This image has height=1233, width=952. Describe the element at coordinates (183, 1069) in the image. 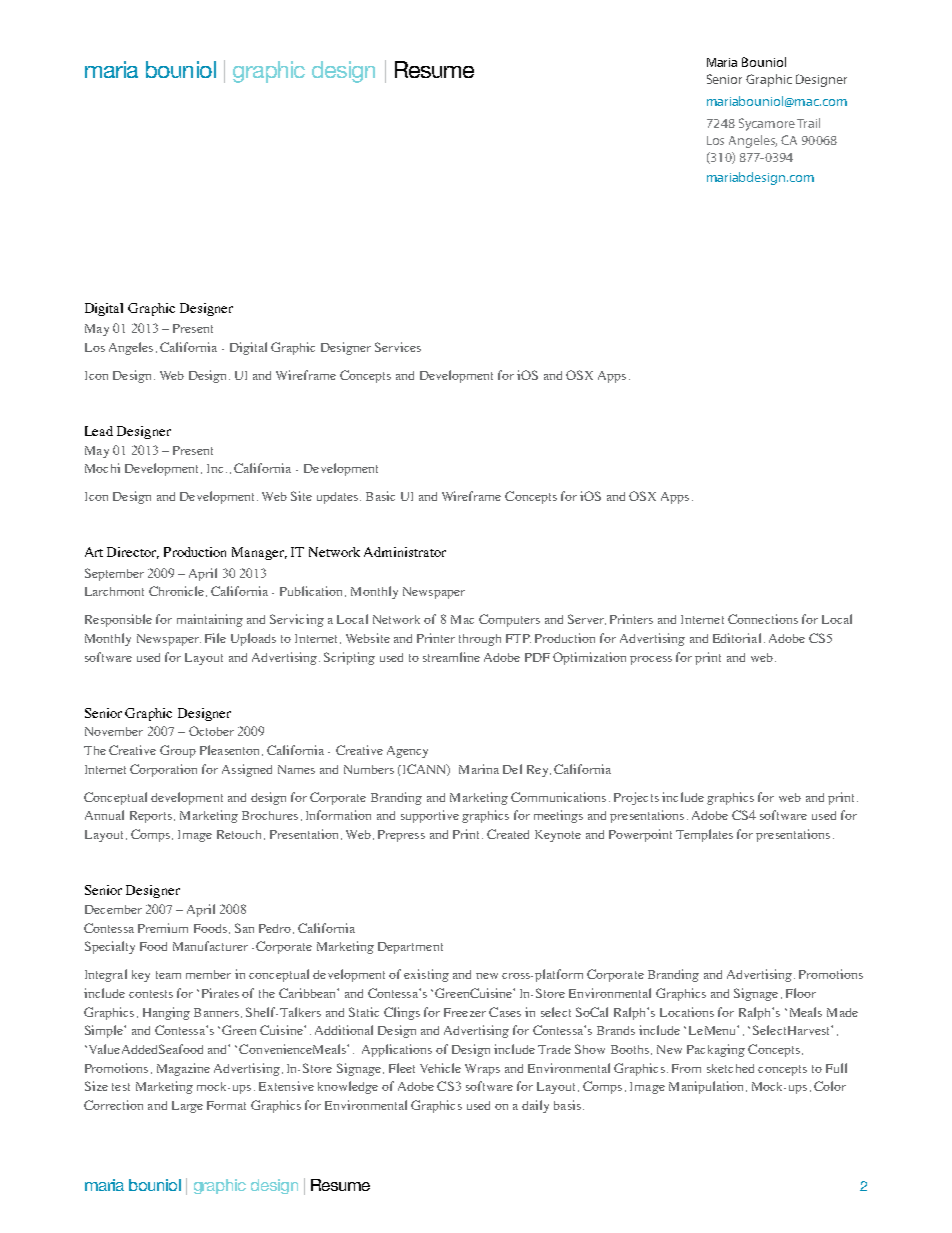

I see `Magazine` at that location.
